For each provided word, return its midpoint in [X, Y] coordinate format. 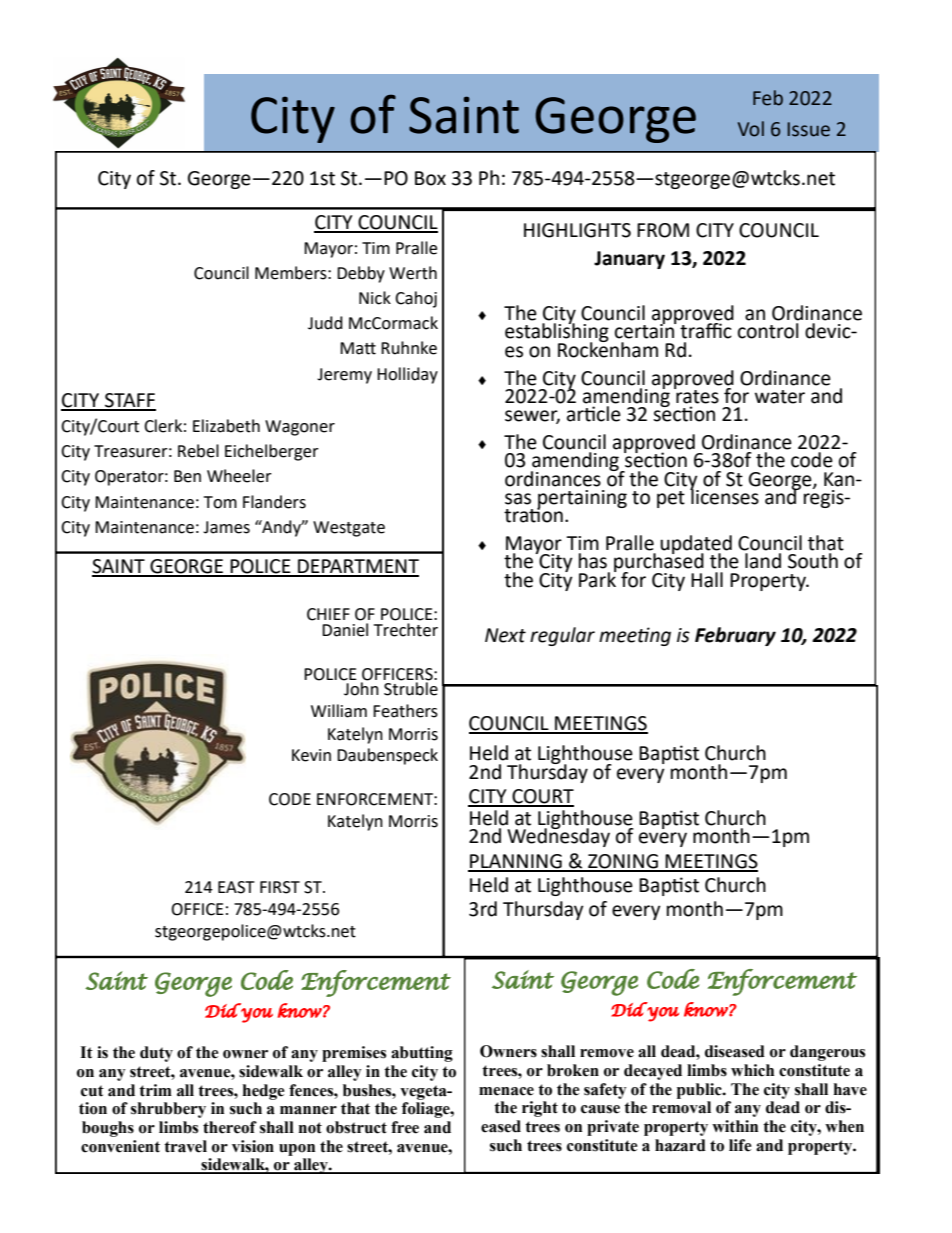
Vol [751, 129]
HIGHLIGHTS [577, 230]
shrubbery [168, 1110]
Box [430, 178]
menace [506, 1091]
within [735, 1126]
